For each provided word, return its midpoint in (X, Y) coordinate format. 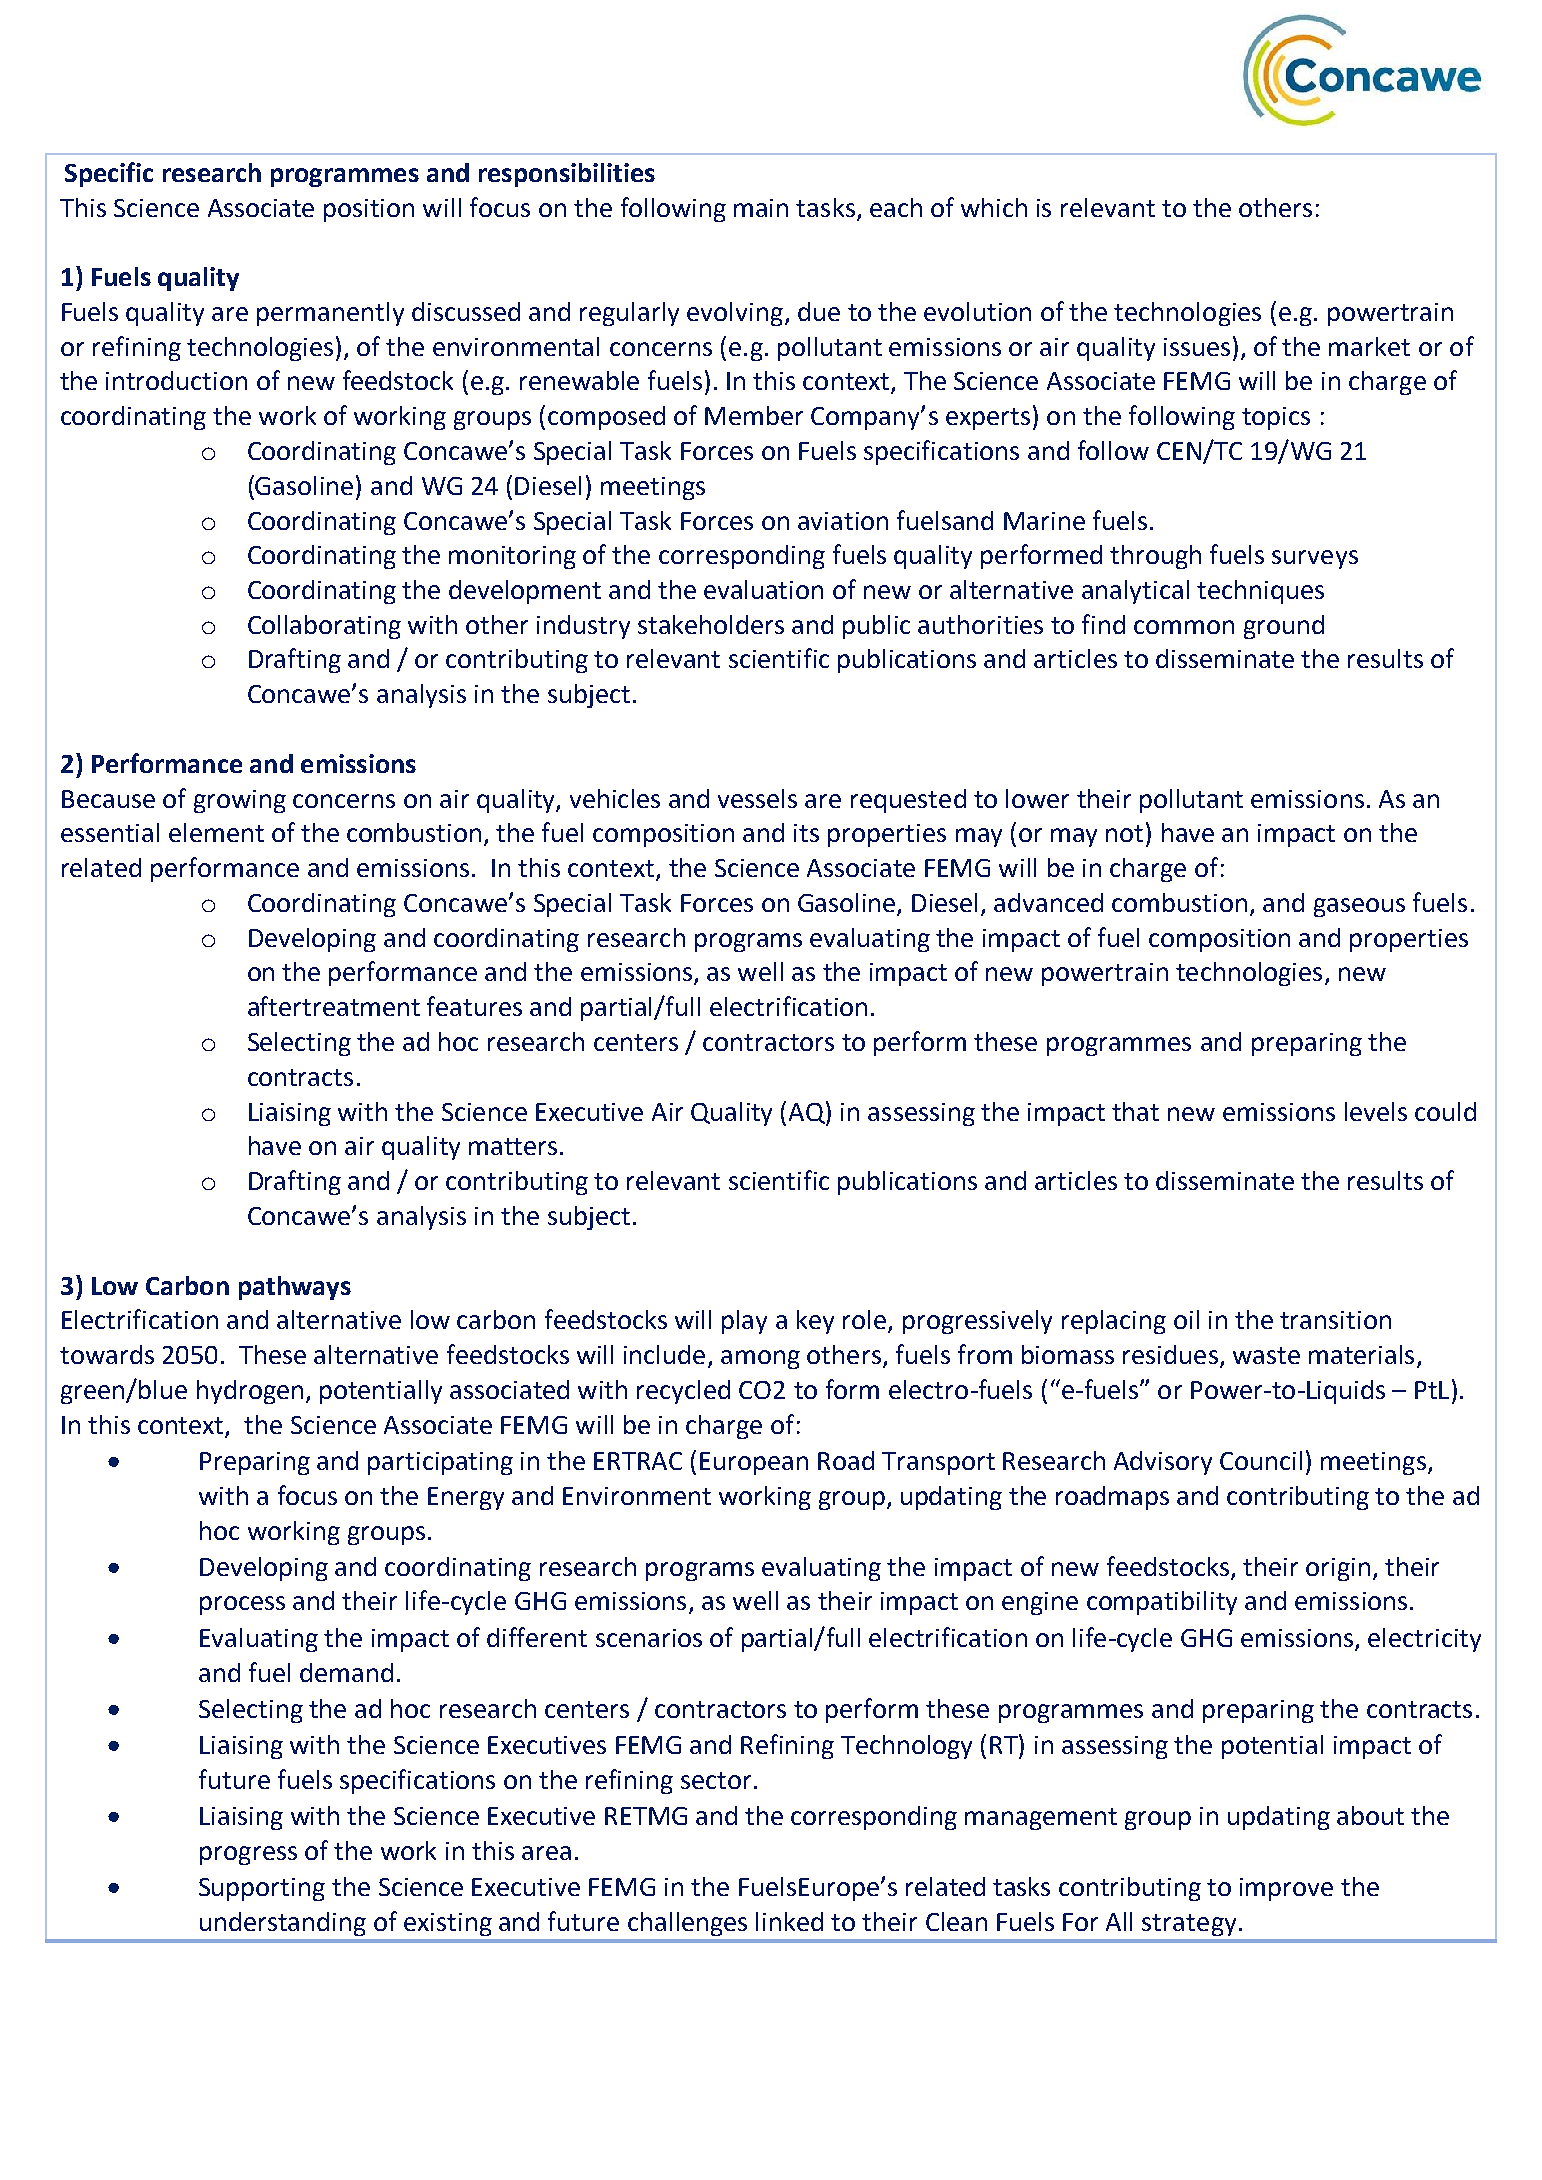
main (761, 208)
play (744, 1322)
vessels (757, 798)
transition (1335, 1320)
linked (789, 1921)
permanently (330, 314)
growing (240, 801)
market (1369, 346)
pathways (295, 1288)
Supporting (262, 1889)
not (1124, 833)
